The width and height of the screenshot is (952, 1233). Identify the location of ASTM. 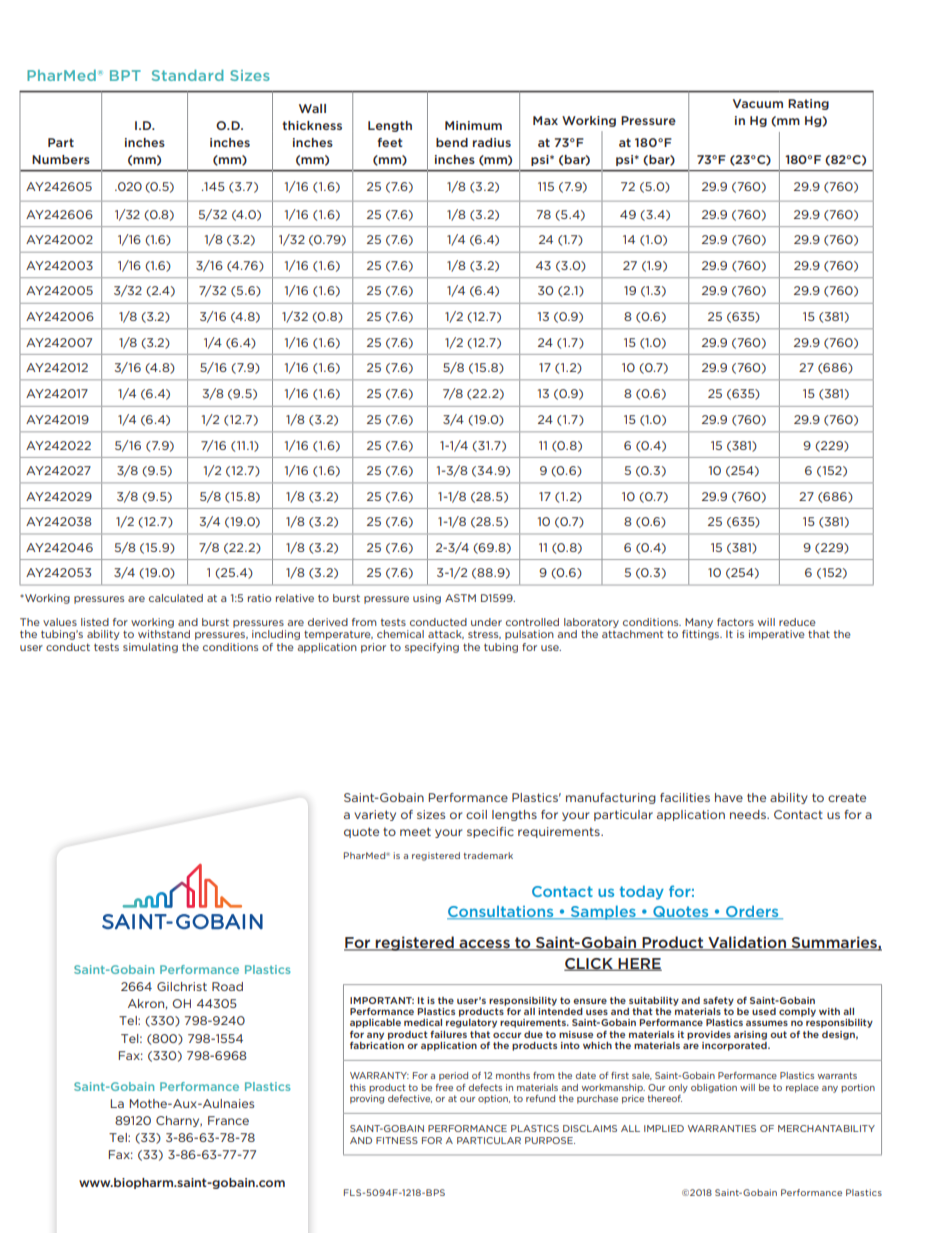
(460, 598).
